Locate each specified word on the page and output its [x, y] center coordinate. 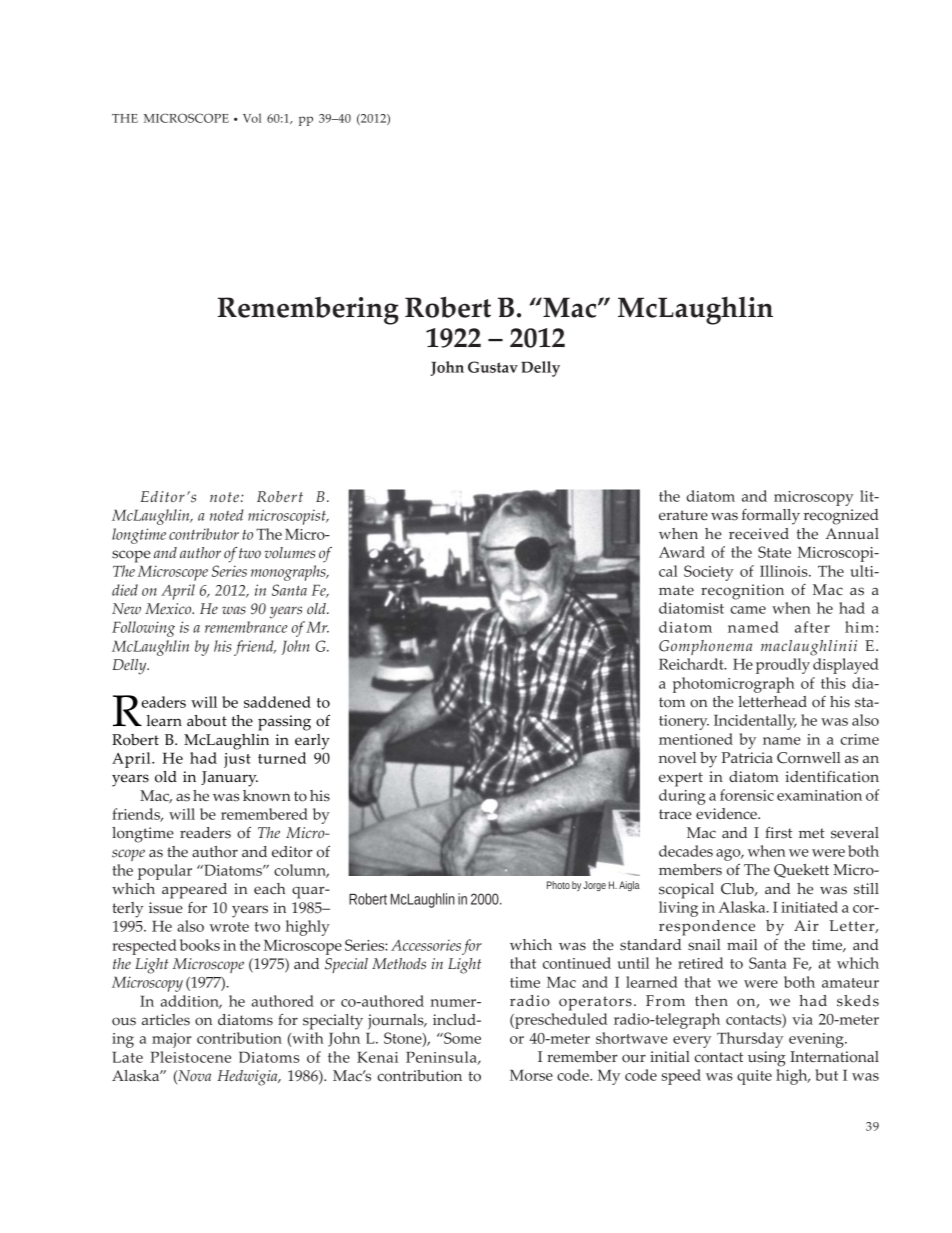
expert [681, 779]
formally [771, 517]
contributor [204, 534]
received [759, 533]
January [229, 779]
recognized [841, 517]
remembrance [246, 627]
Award [682, 552]
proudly [783, 666]
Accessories [426, 945]
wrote [229, 927]
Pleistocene [190, 1057]
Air [806, 925]
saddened [277, 702]
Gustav [493, 367]
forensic [747, 795]
